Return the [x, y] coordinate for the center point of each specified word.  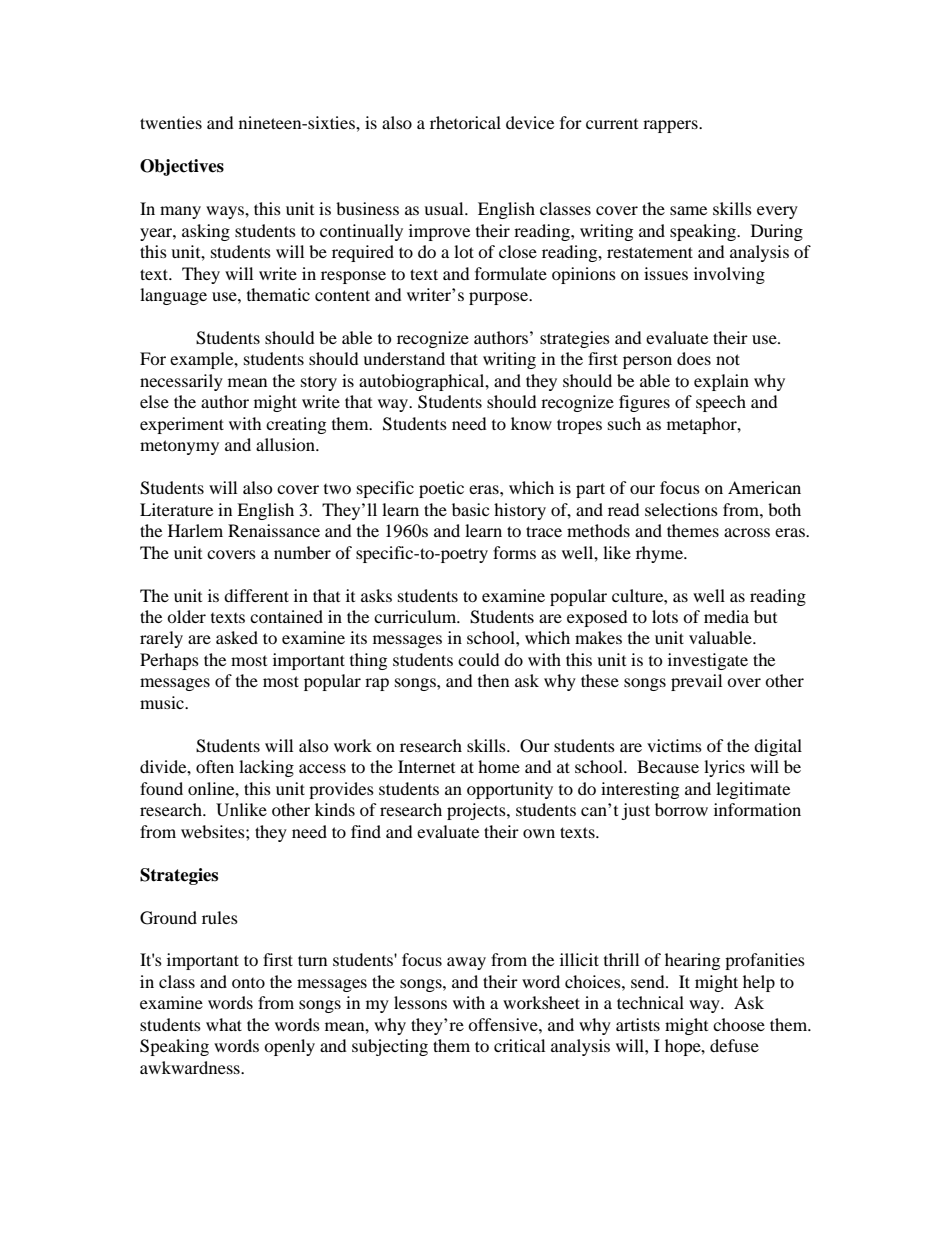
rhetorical [465, 122]
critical [519, 1045]
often [215, 766]
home [499, 766]
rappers [671, 126]
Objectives [182, 167]
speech [721, 403]
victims [674, 745]
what [224, 1024]
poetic [441, 489]
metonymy [179, 447]
